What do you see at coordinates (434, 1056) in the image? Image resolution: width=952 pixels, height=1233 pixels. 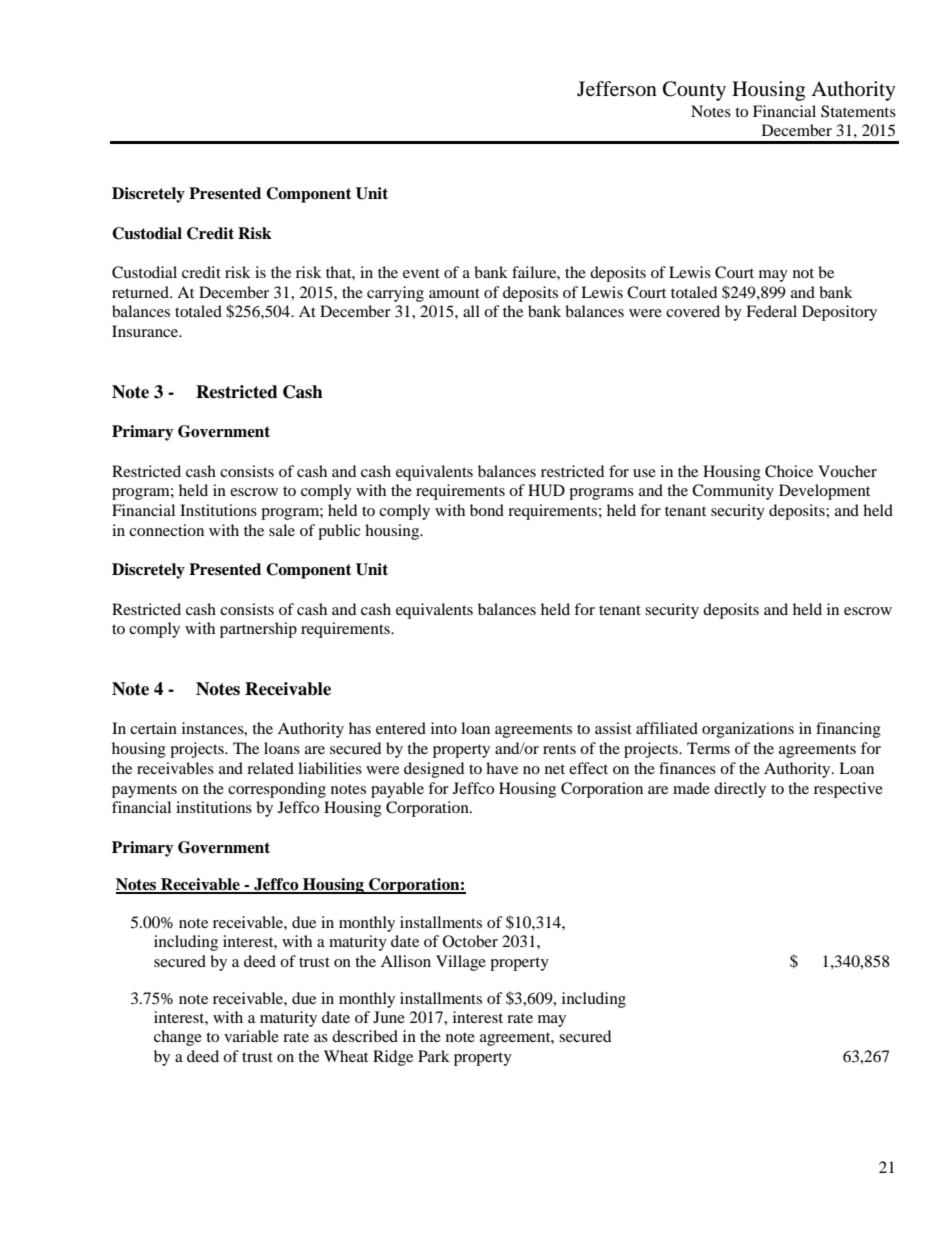 I see `Park` at bounding box center [434, 1056].
